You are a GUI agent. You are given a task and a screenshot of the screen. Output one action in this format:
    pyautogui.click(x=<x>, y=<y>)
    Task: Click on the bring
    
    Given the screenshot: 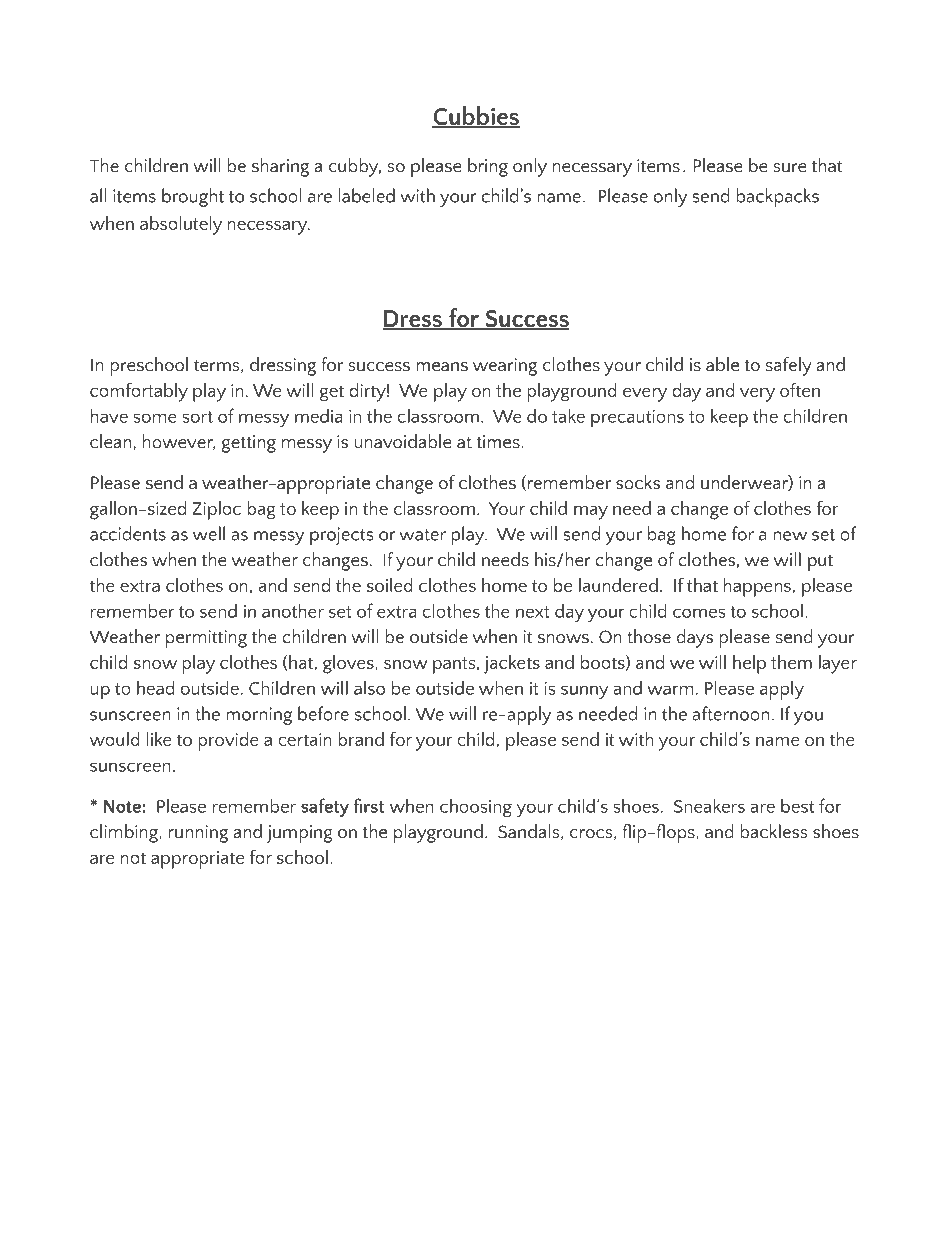 What is the action you would take?
    pyautogui.click(x=488, y=167)
